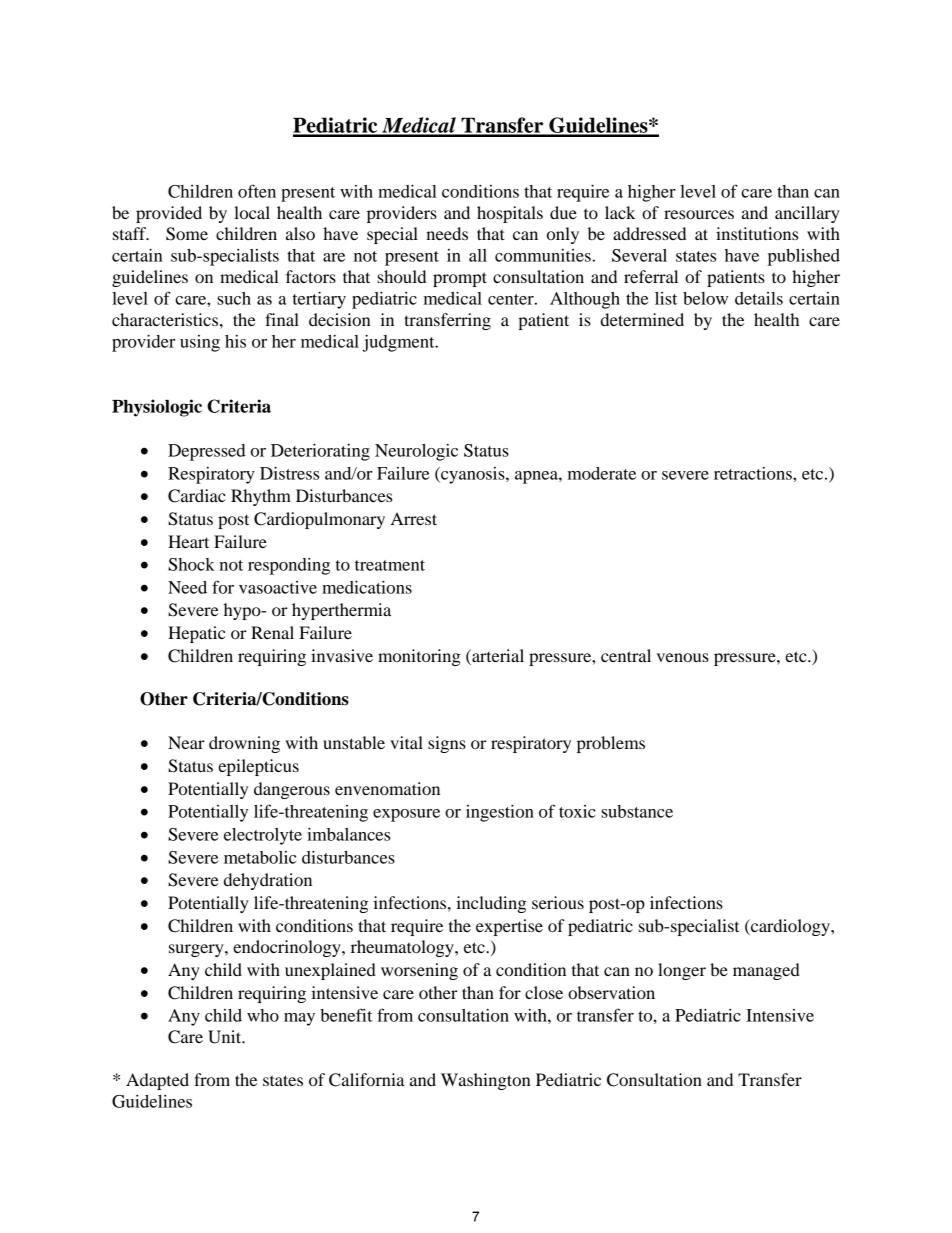 This screenshot has width=952, height=1233. What do you see at coordinates (419, 657) in the screenshot?
I see `monitoring` at bounding box center [419, 657].
